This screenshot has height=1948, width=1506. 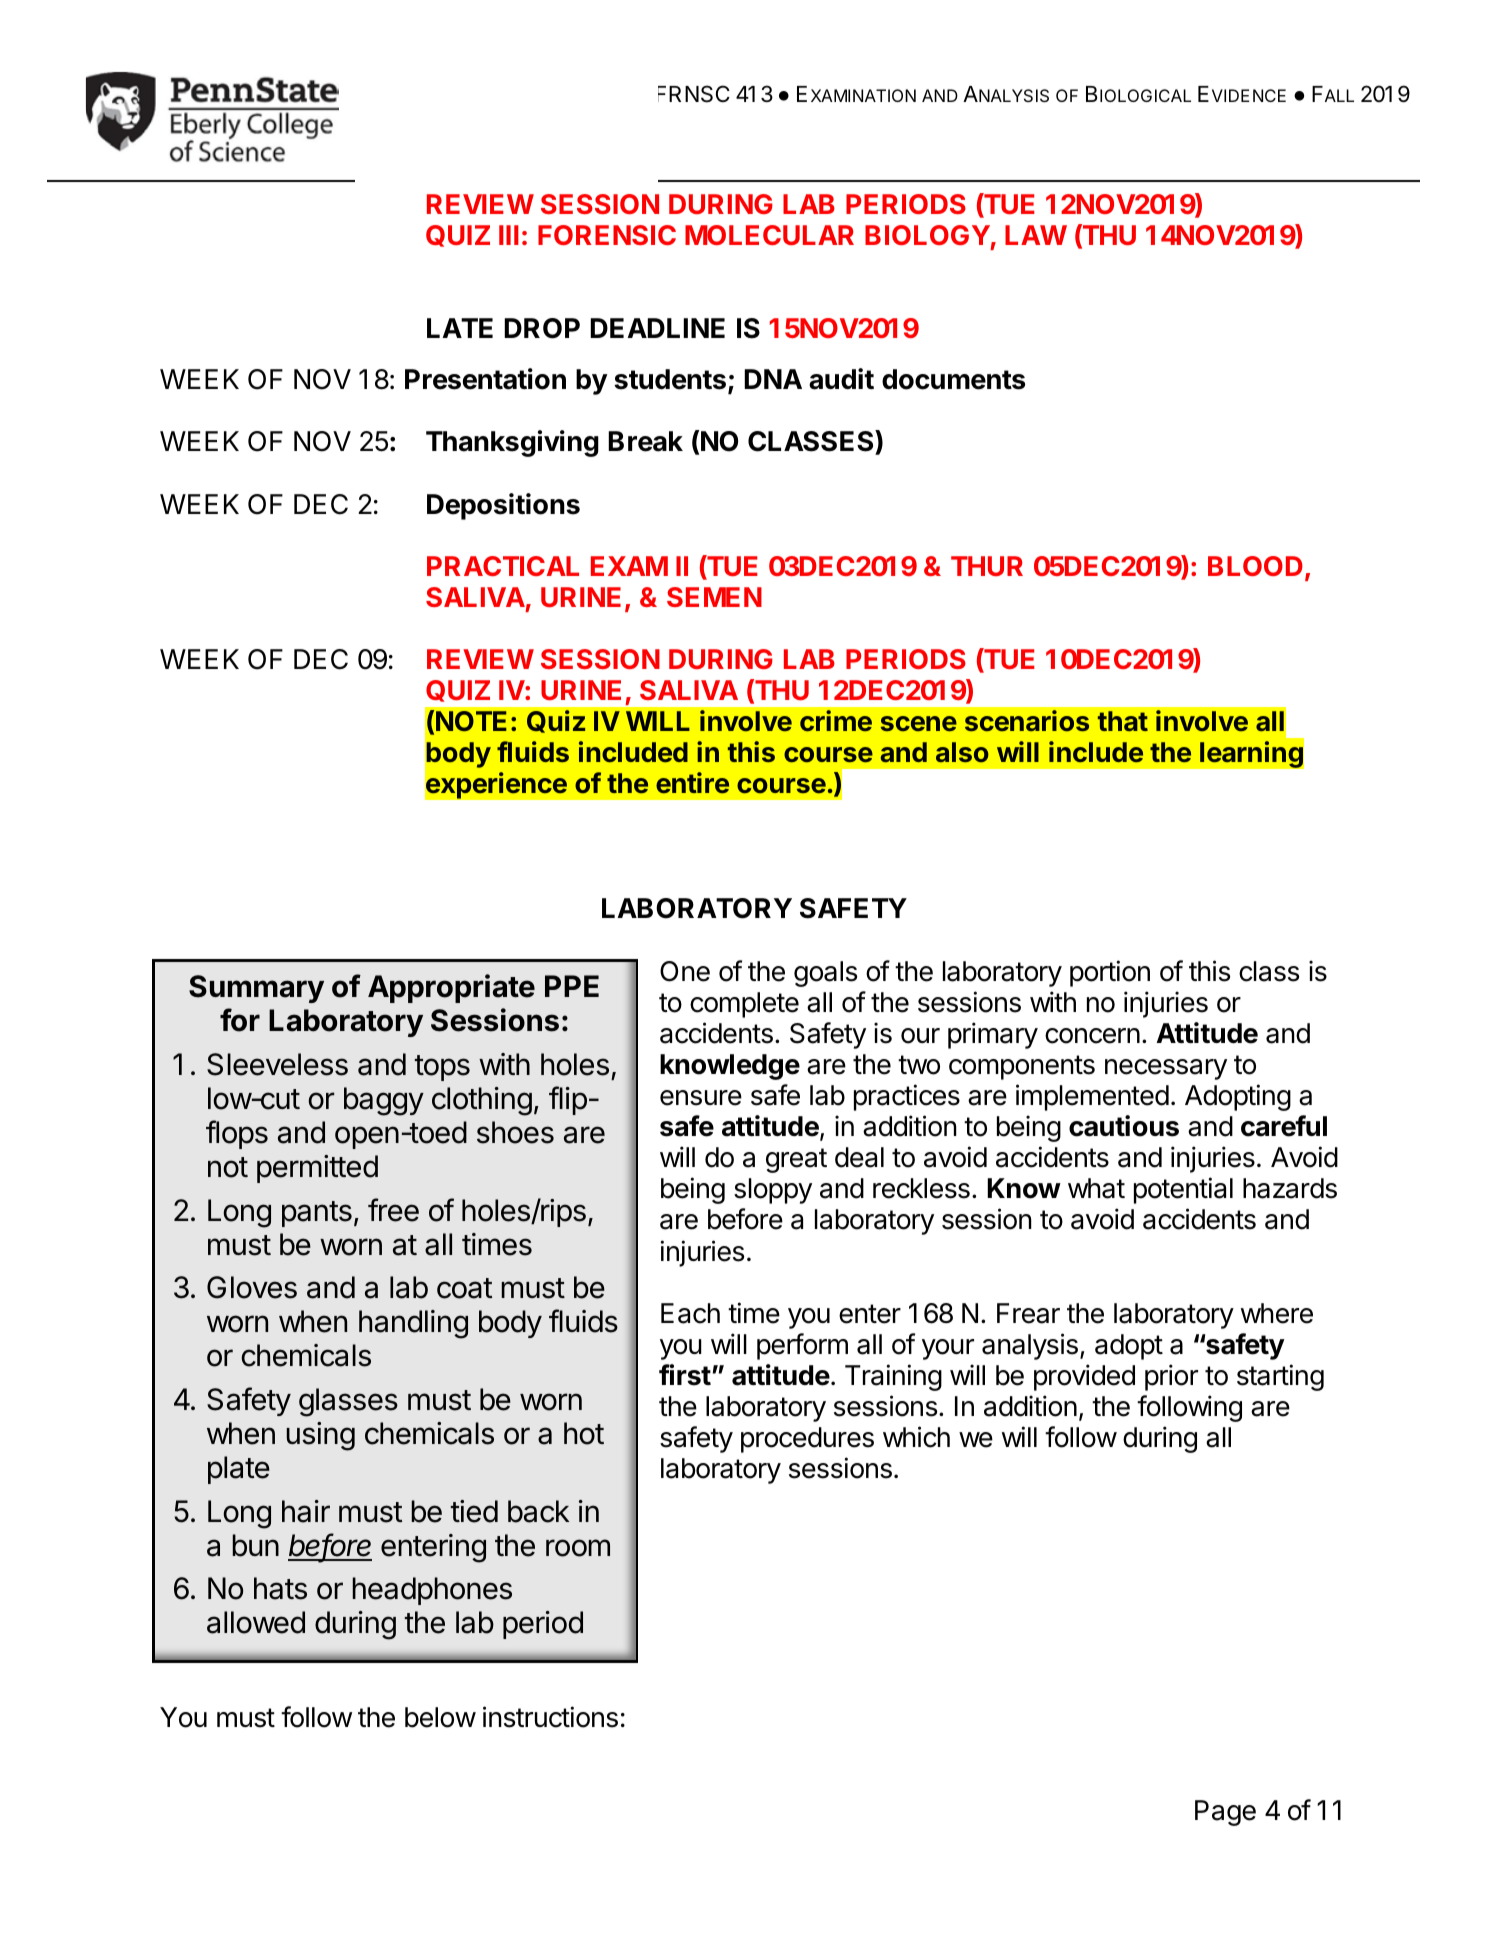 What do you see at coordinates (509, 235) in the screenshot?
I see `III` at bounding box center [509, 235].
